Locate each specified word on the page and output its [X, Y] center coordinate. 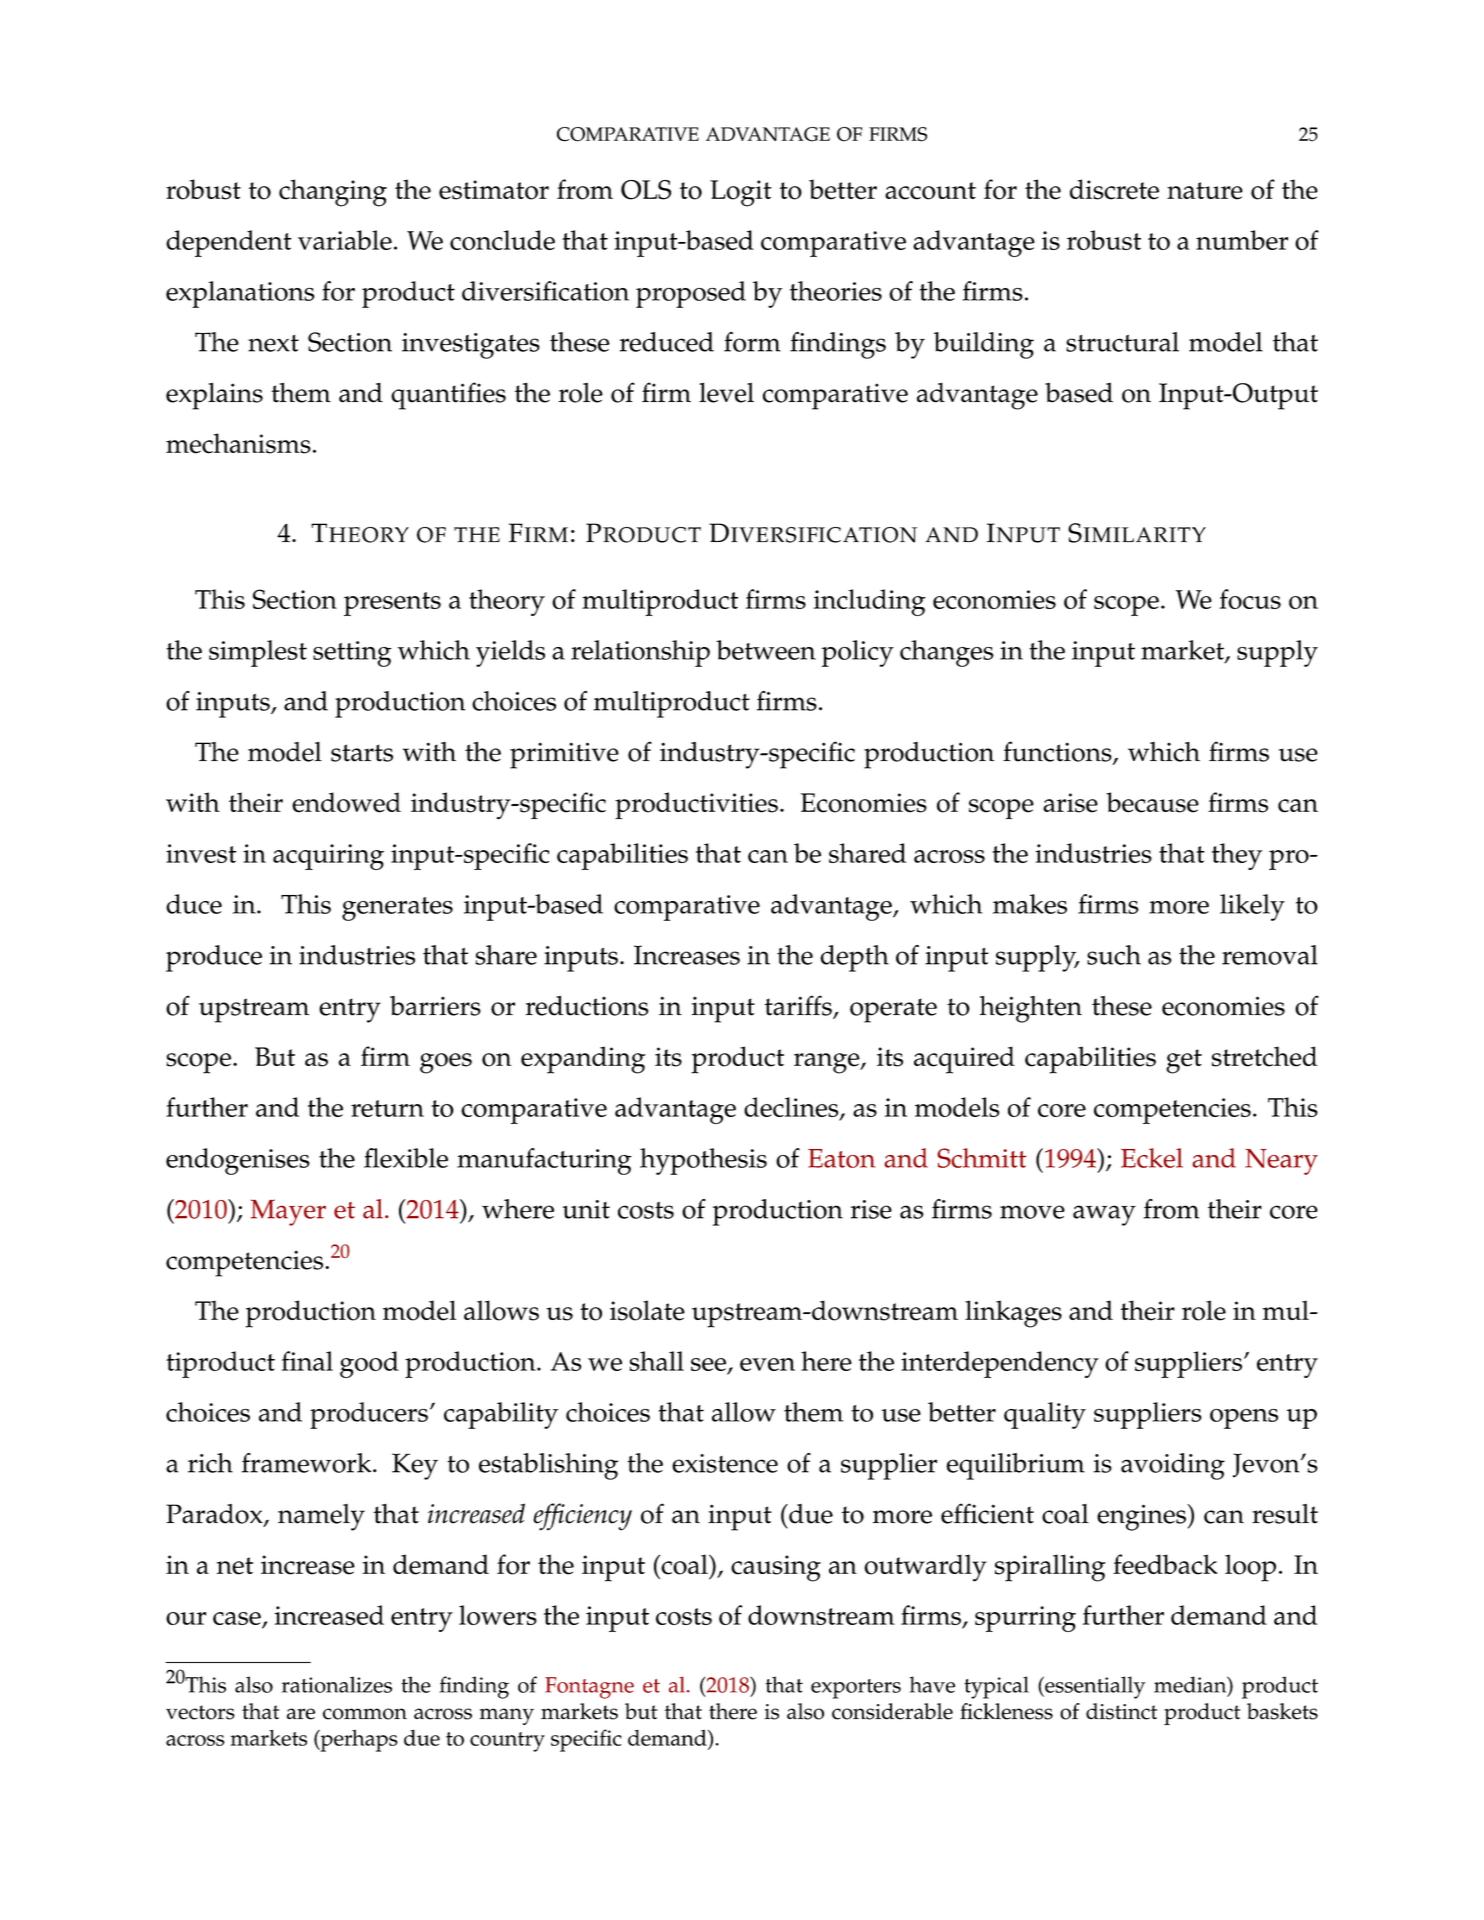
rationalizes [337, 1684]
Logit [741, 193]
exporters [856, 1689]
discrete [1114, 189]
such [1114, 955]
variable [345, 240]
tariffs [799, 1006]
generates [397, 909]
